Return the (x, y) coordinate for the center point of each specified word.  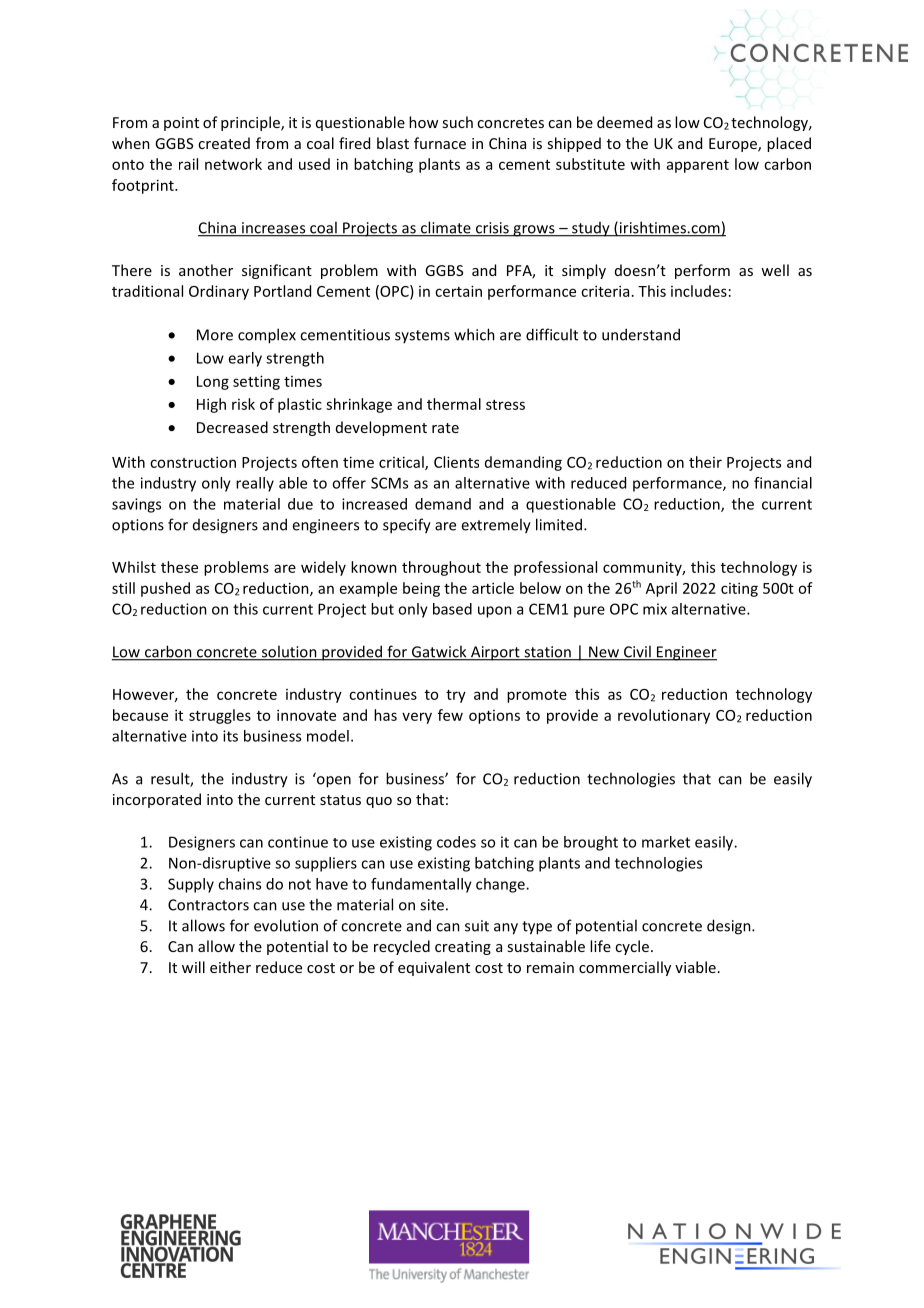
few (450, 715)
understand (641, 334)
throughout (441, 568)
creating (463, 948)
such (457, 122)
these (179, 567)
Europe (734, 145)
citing (739, 589)
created (224, 143)
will (193, 967)
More (215, 335)
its (230, 736)
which (474, 334)
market (666, 842)
